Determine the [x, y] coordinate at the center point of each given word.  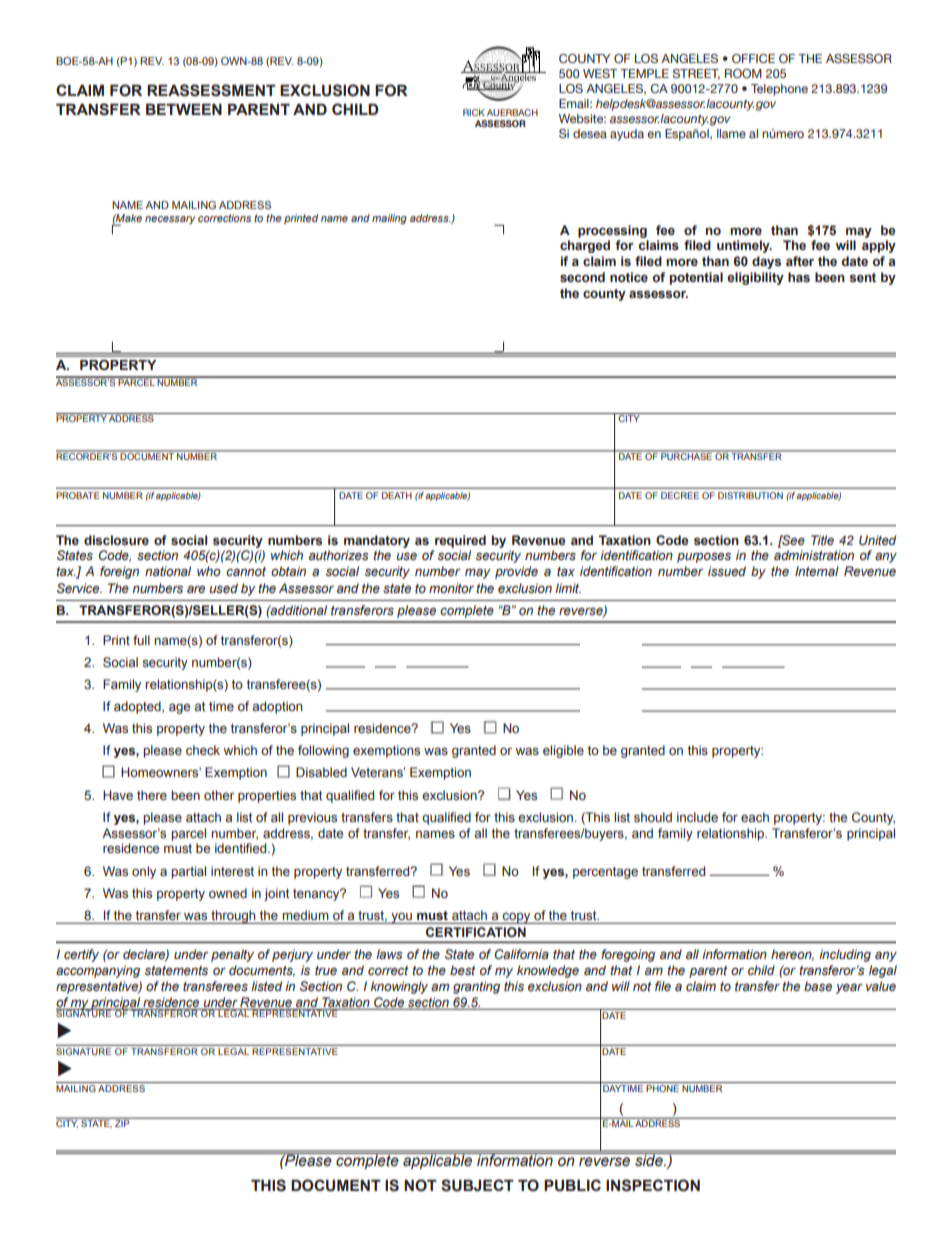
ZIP [122, 1122]
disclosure [116, 540]
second [582, 277]
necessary [170, 220]
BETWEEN [184, 109]
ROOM [743, 73]
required [460, 541]
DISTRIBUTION [750, 495]
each [755, 817]
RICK [474, 112]
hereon [792, 955]
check [203, 750]
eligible [563, 751]
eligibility [755, 278]
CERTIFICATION [476, 932]
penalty [232, 955]
